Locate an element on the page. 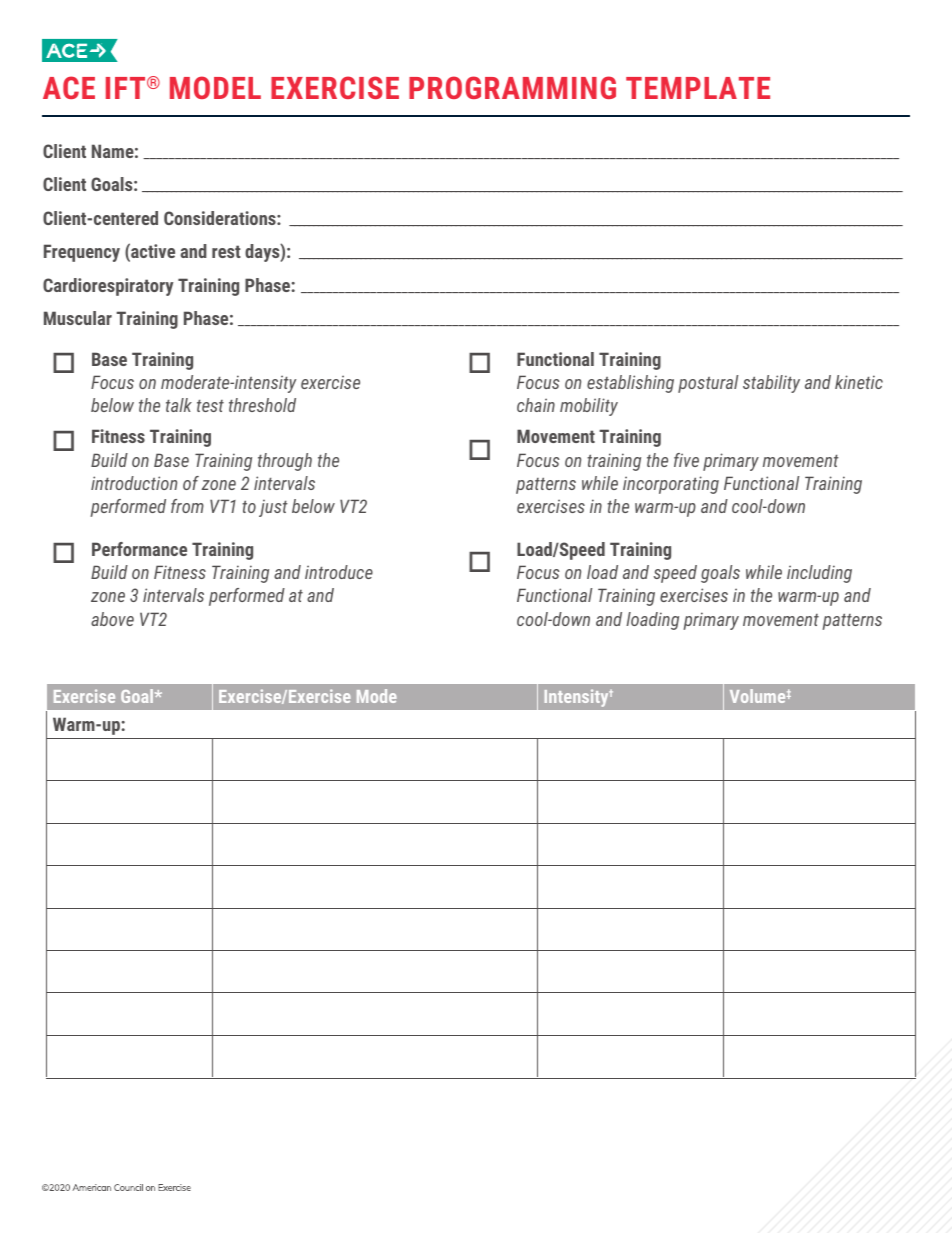  stability is located at coordinates (771, 384).
